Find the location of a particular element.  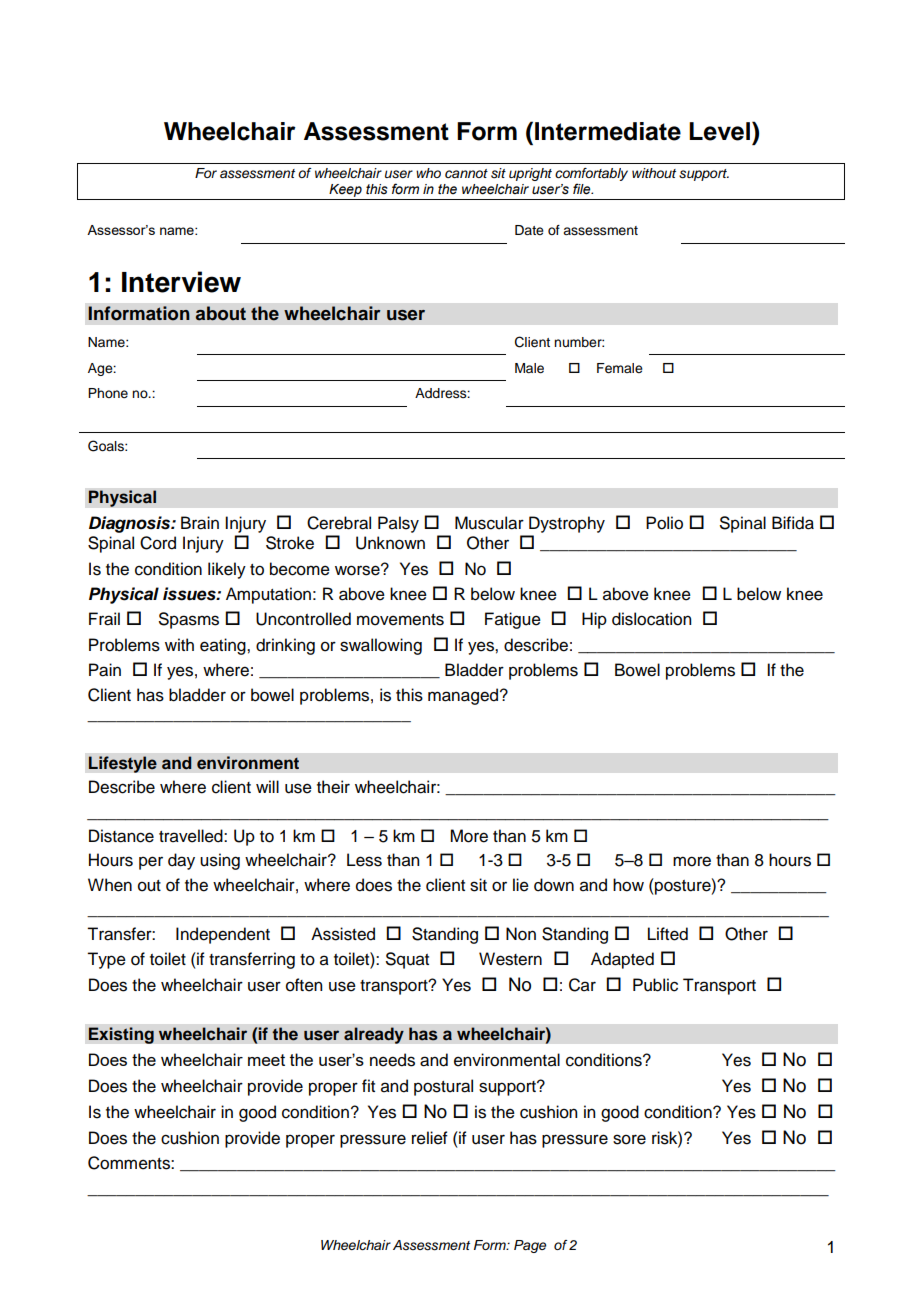

their is located at coordinates (333, 787).
